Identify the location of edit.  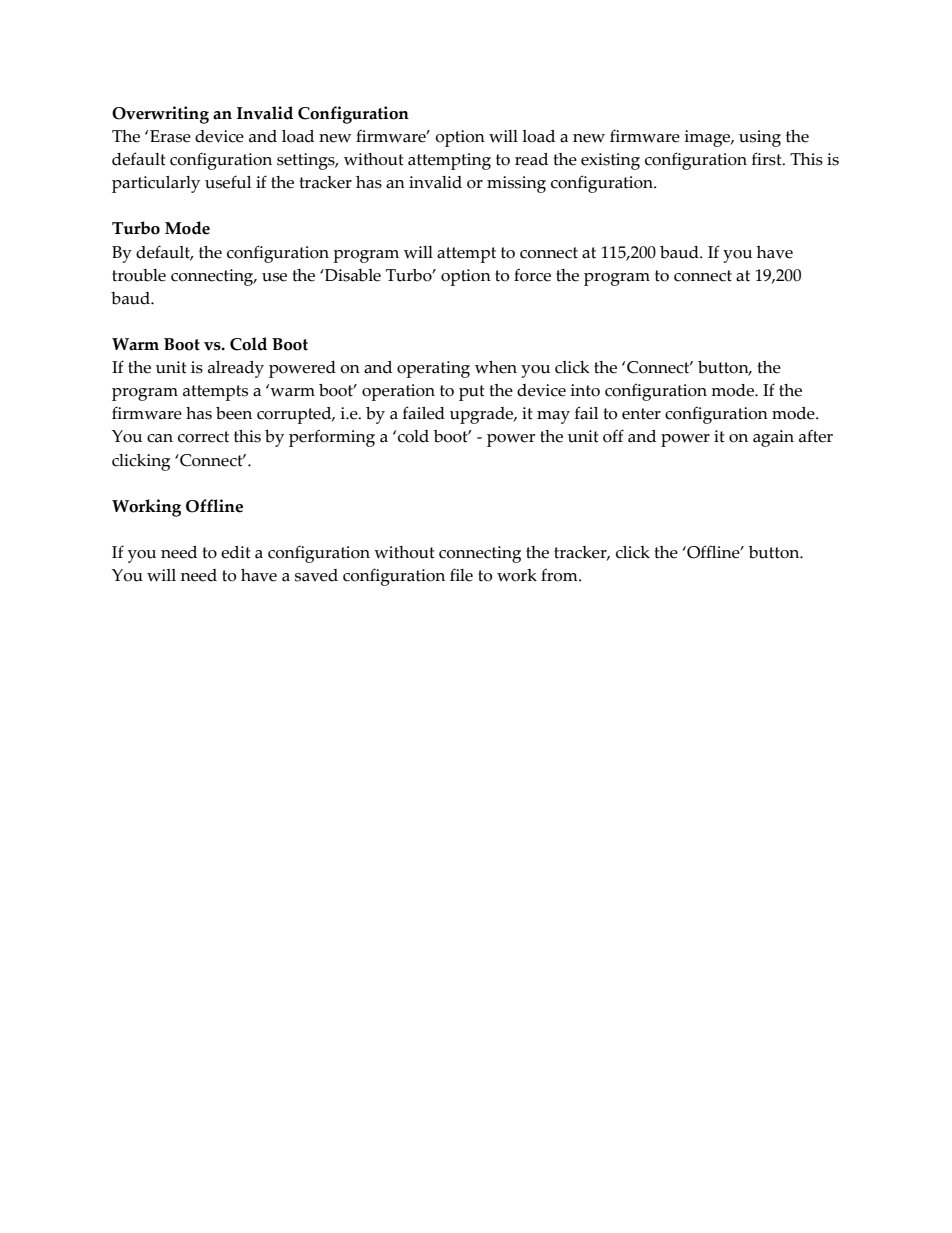
(236, 552).
